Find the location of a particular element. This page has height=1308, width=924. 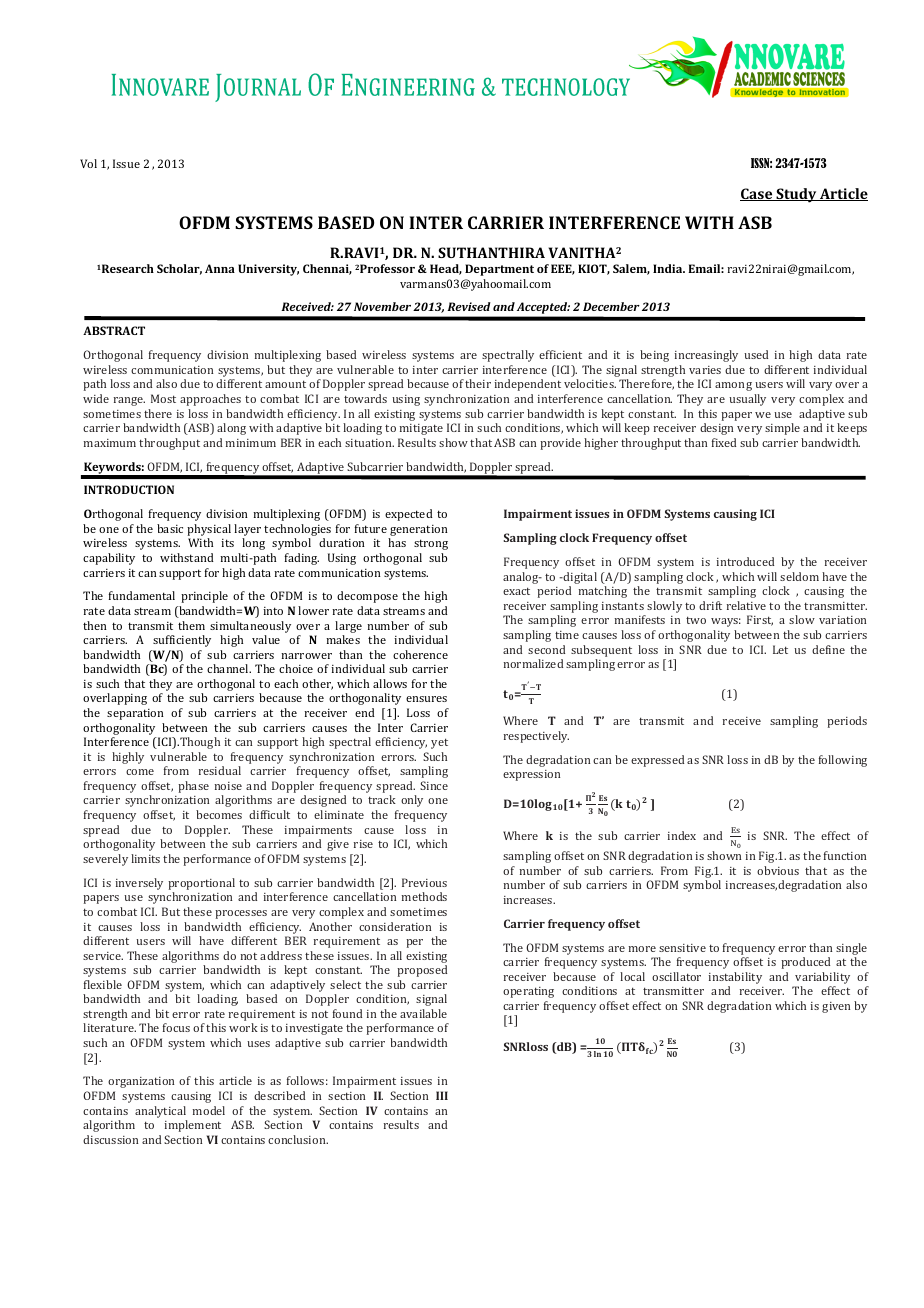

sufficiently is located at coordinates (182, 641).
